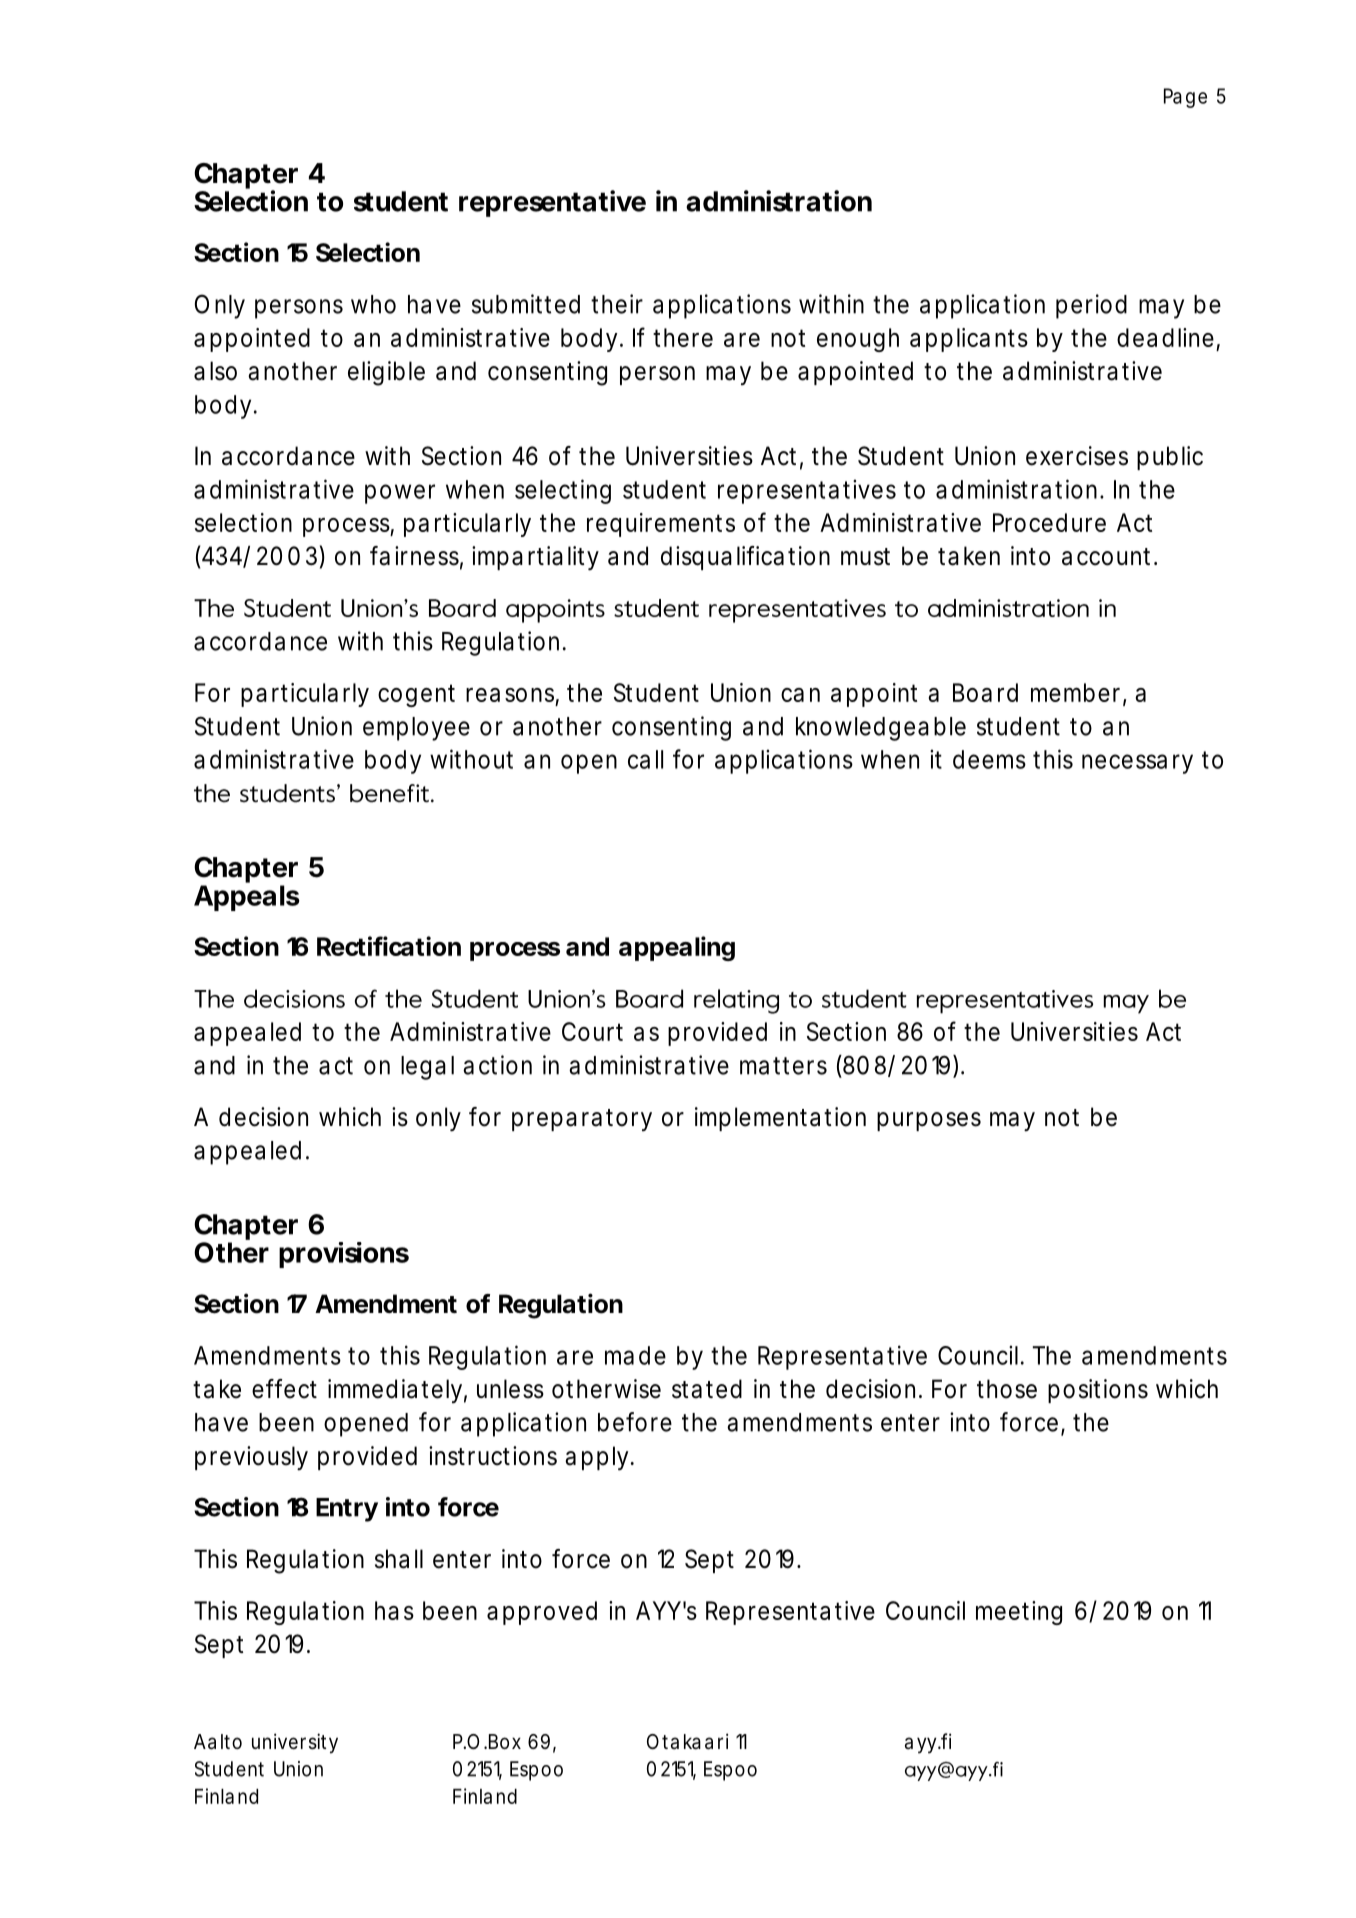 The image size is (1356, 1918). What do you see at coordinates (617, 304) in the screenshot?
I see `their` at bounding box center [617, 304].
